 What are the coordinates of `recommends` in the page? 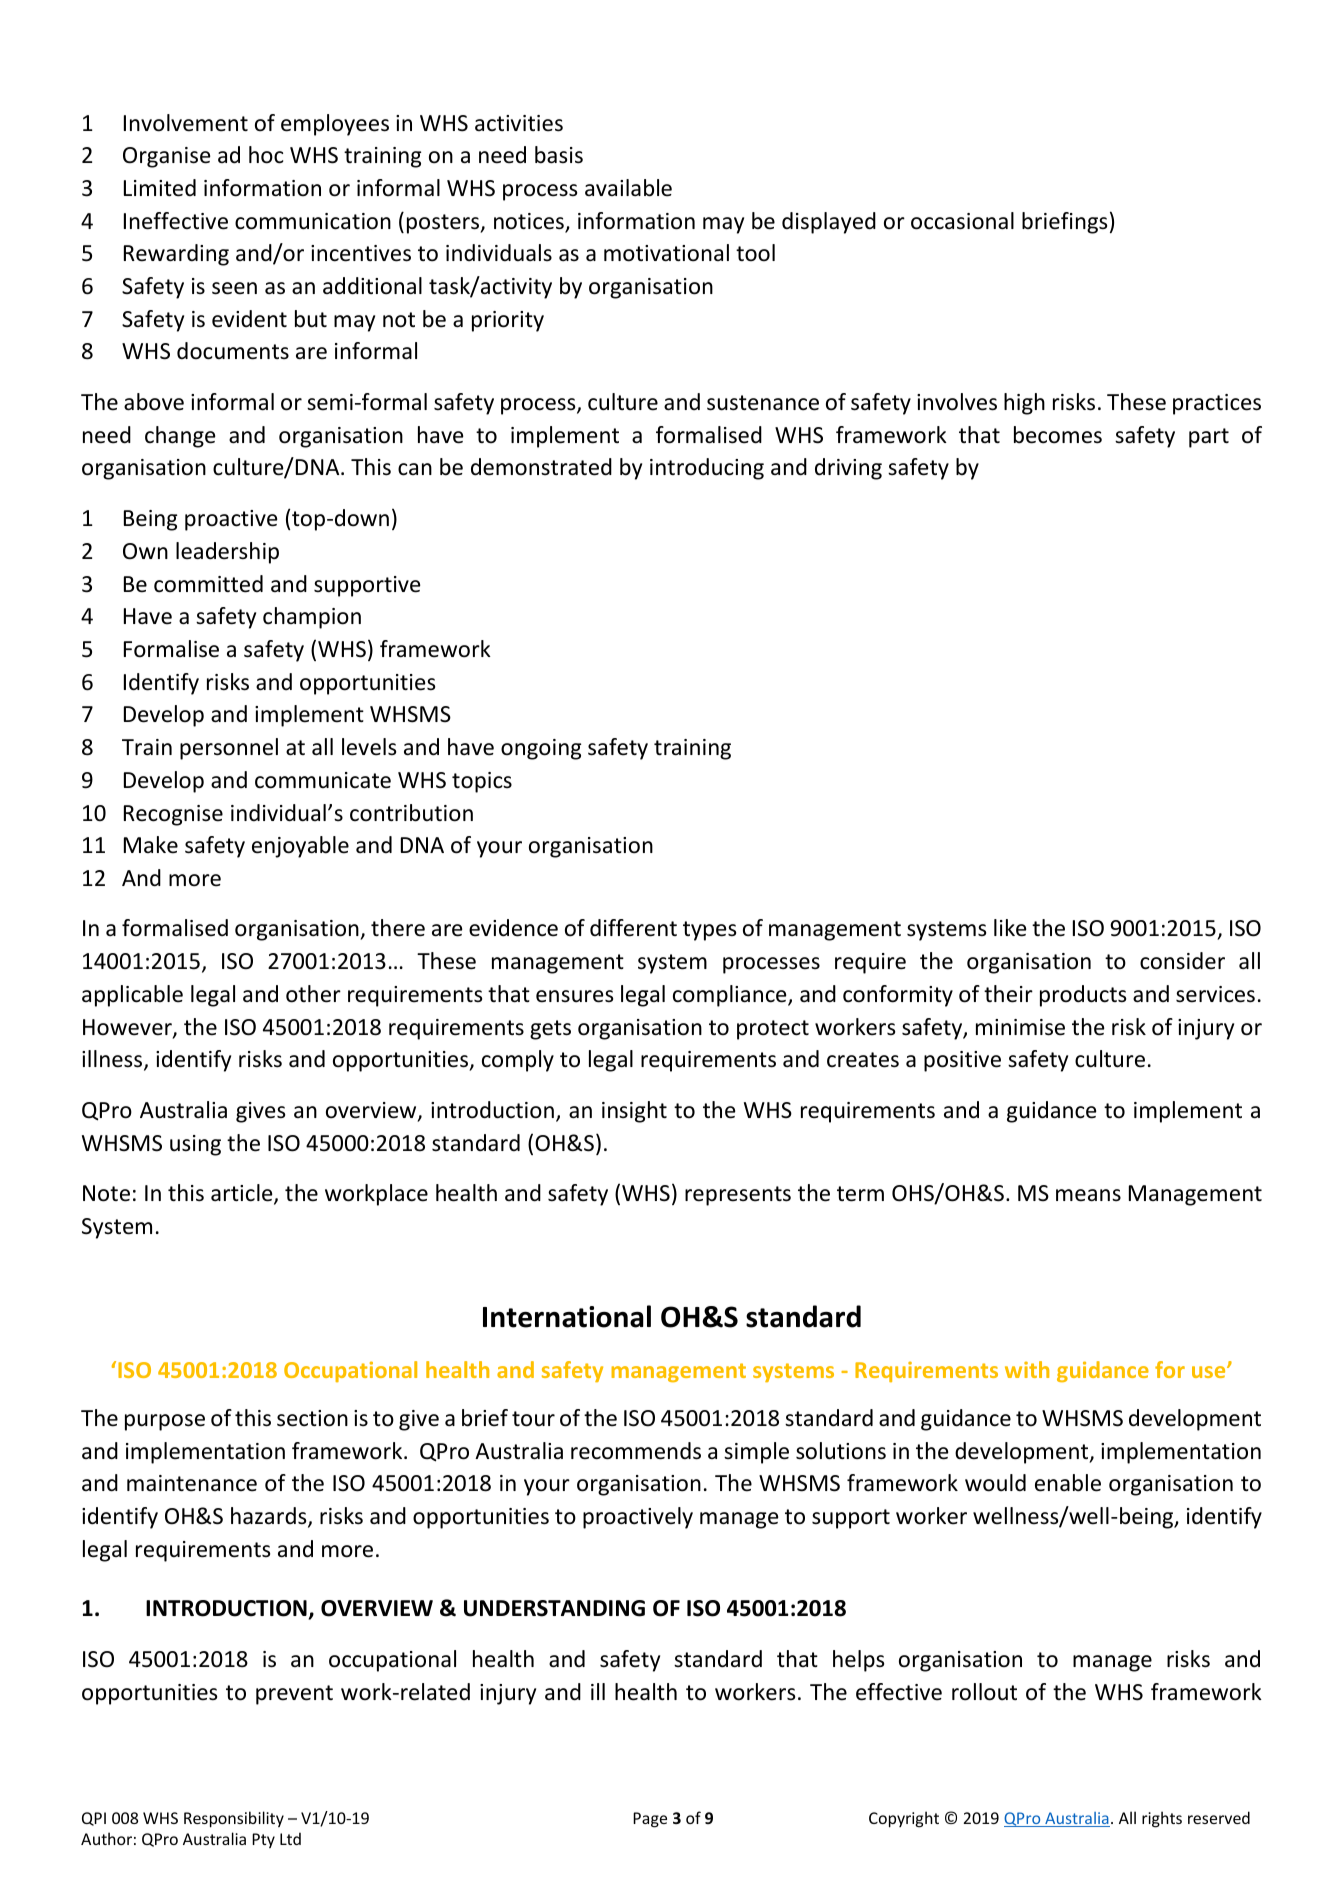 It's located at (636, 1451).
